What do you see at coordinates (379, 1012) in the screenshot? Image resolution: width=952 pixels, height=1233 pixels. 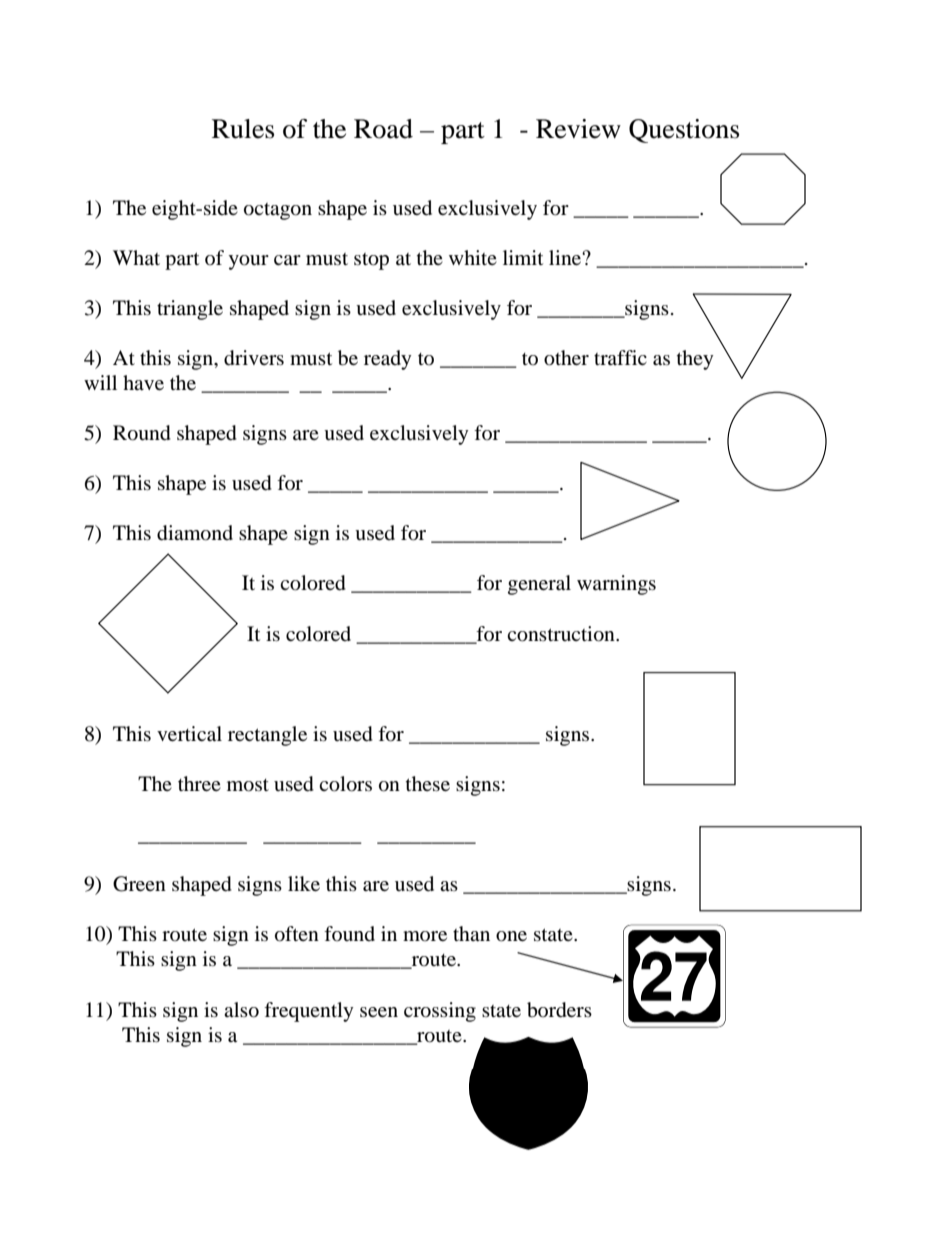 I see `seen` at bounding box center [379, 1012].
